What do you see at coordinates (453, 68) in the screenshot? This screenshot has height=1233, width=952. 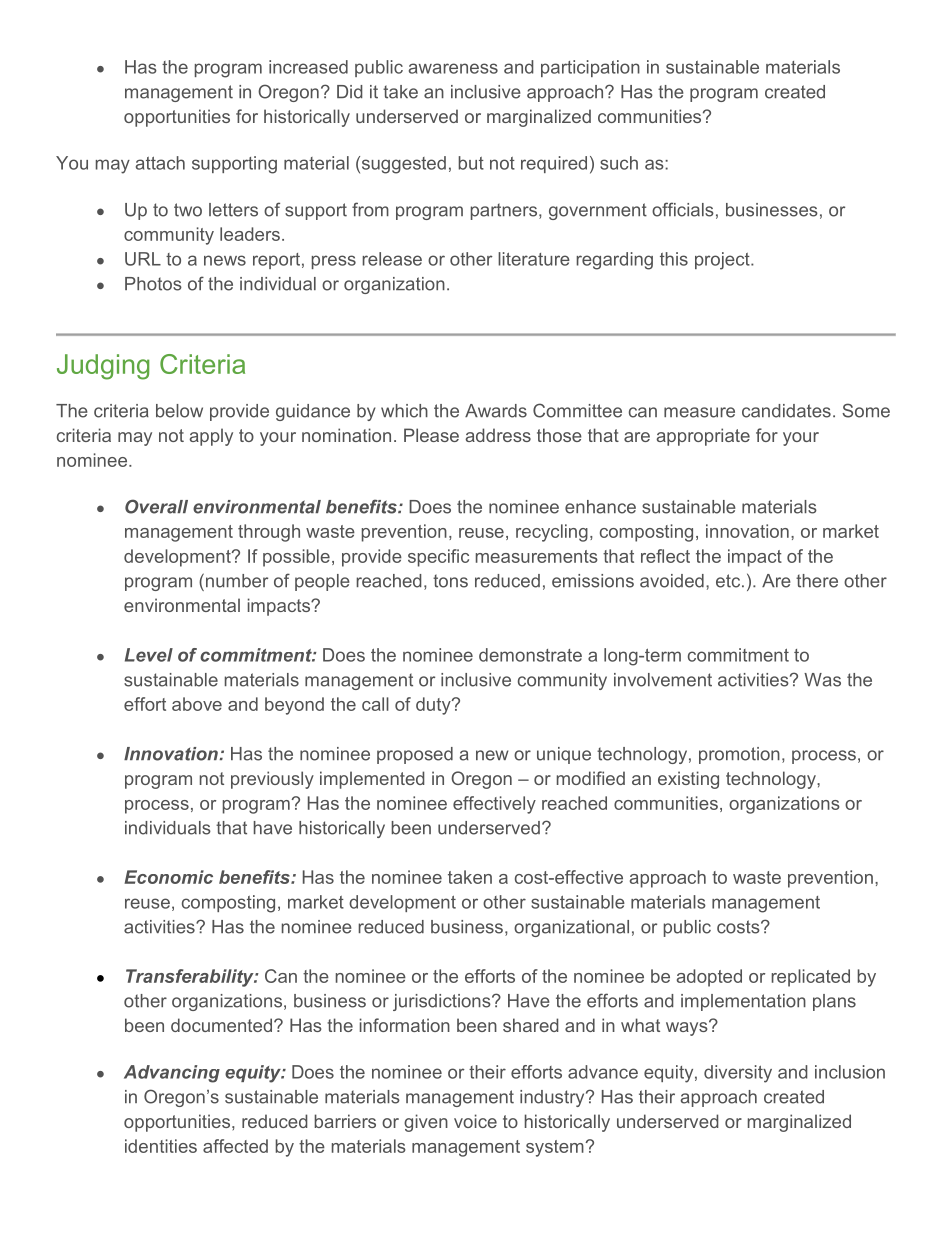 I see `awareness` at bounding box center [453, 68].
